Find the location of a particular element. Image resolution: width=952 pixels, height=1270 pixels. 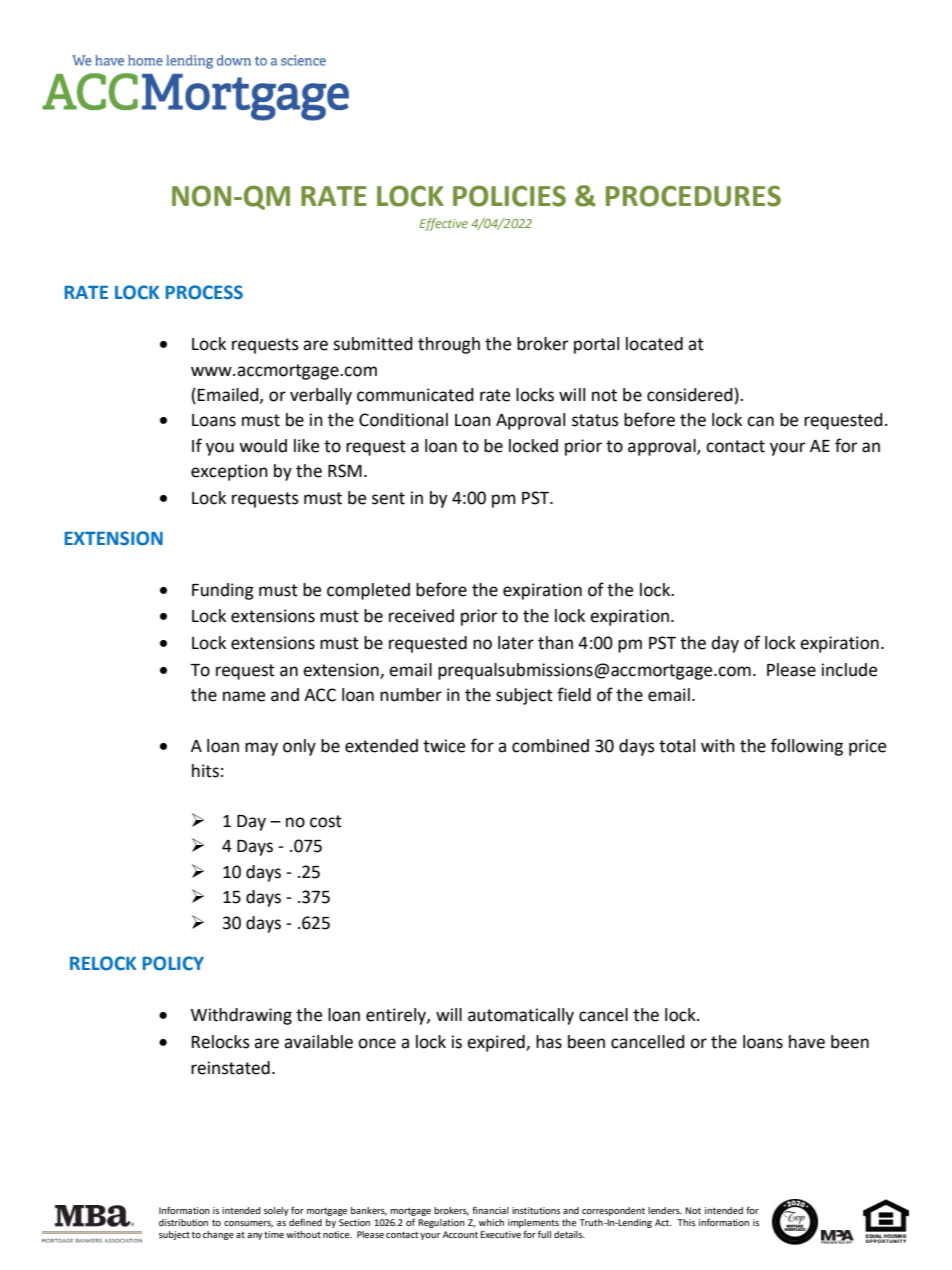

available is located at coordinates (318, 1042).
